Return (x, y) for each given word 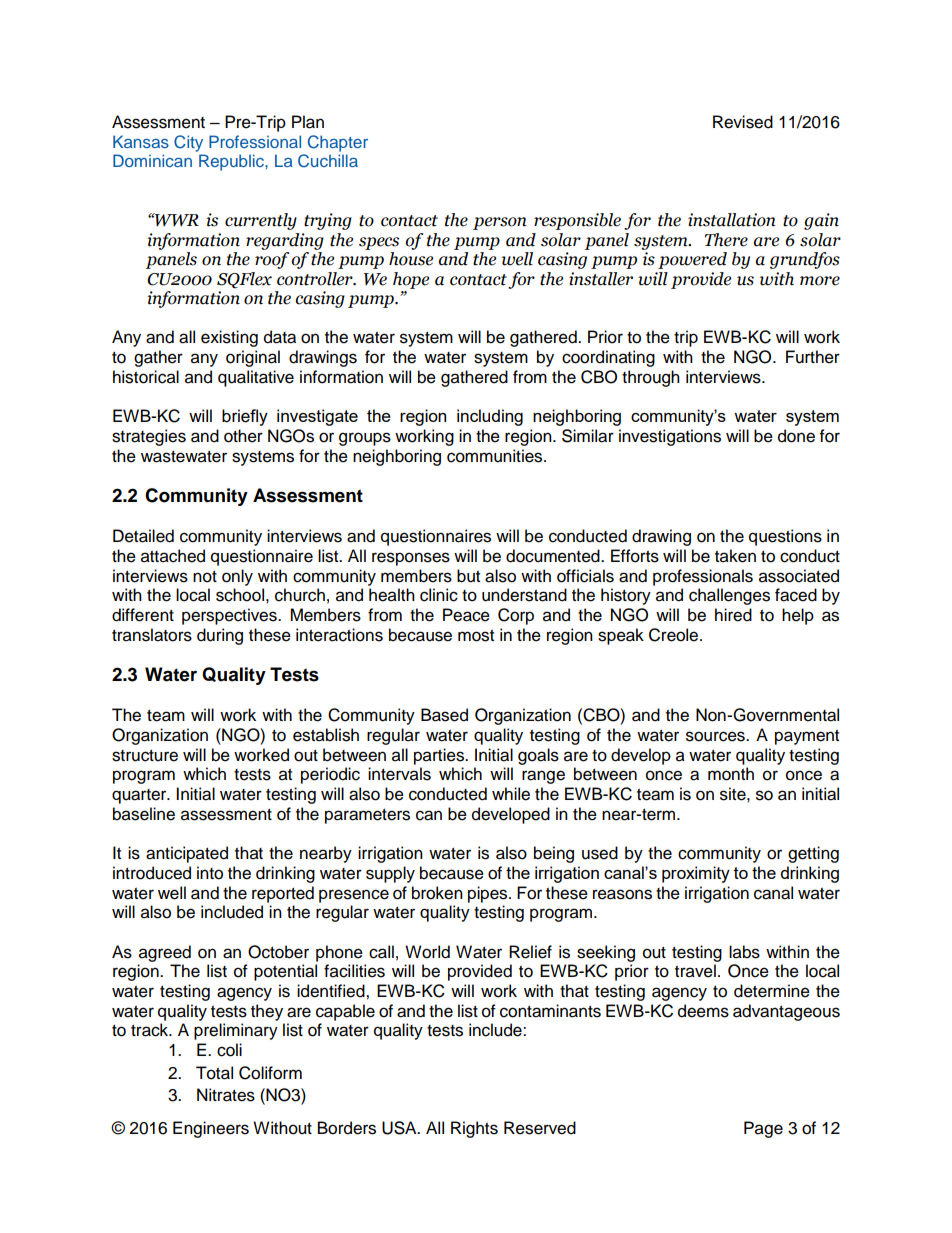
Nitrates (226, 1095)
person (500, 223)
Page (763, 1129)
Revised (743, 122)
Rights (474, 1129)
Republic (232, 162)
